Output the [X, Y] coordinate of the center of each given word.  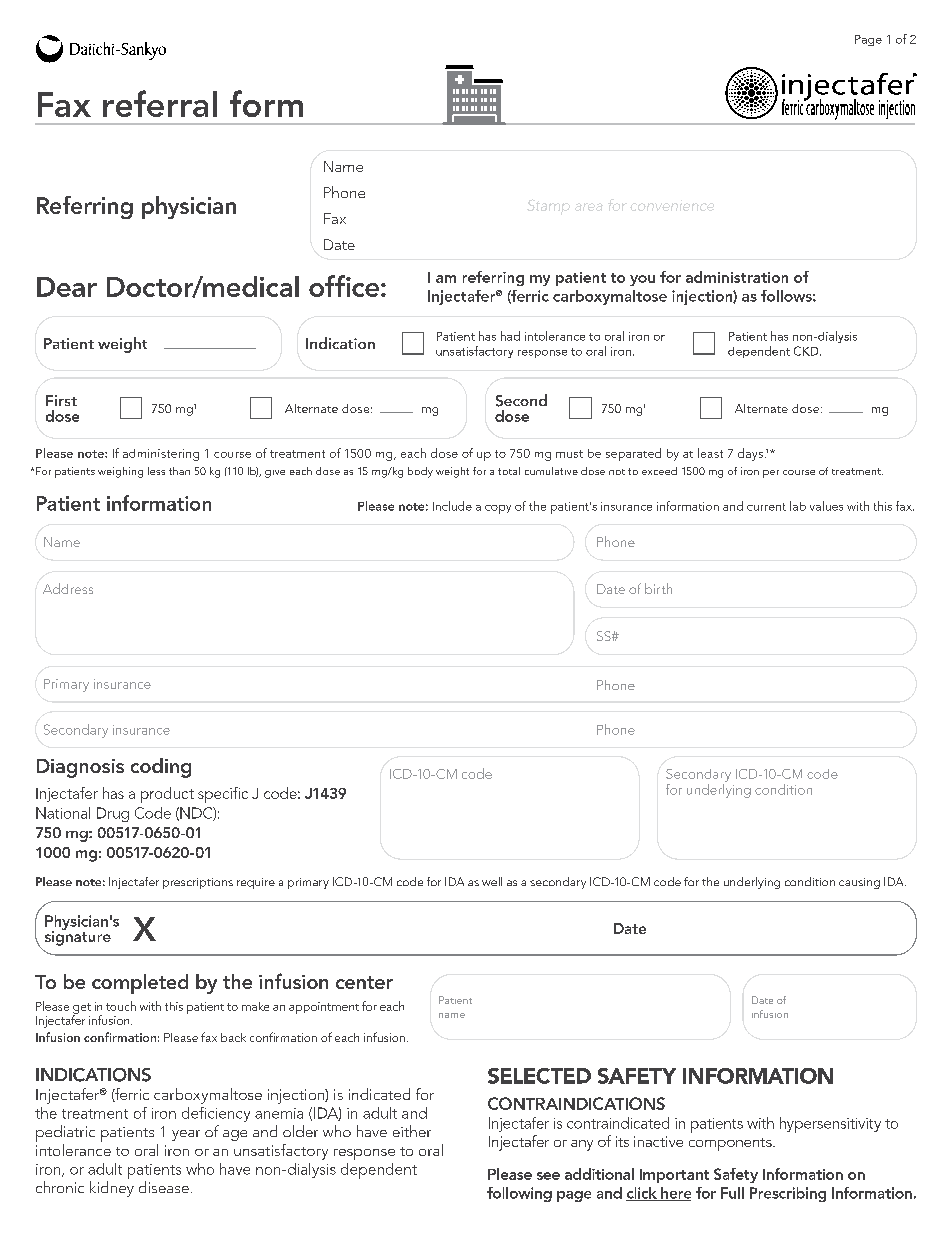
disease [164, 1187]
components [731, 1144]
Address [68, 588]
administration [737, 277]
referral [160, 103]
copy [498, 509]
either [412, 1131]
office [345, 286]
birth [658, 588]
